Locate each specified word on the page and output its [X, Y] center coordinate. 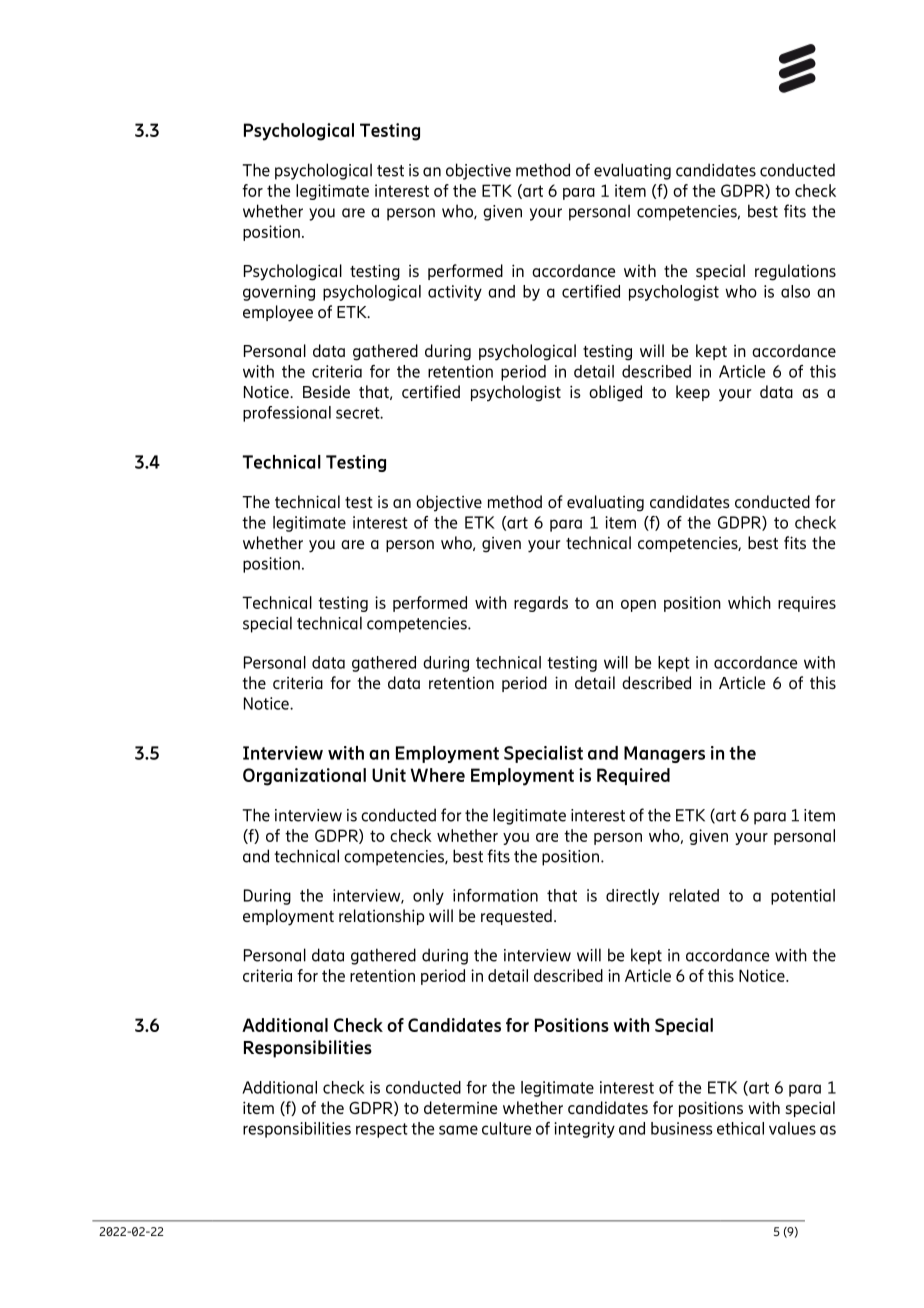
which [749, 602]
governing [279, 293]
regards [541, 604]
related [694, 895]
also [795, 291]
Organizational [304, 777]
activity [455, 293]
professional [287, 414]
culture [506, 1128]
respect [382, 1130]
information [495, 895]
